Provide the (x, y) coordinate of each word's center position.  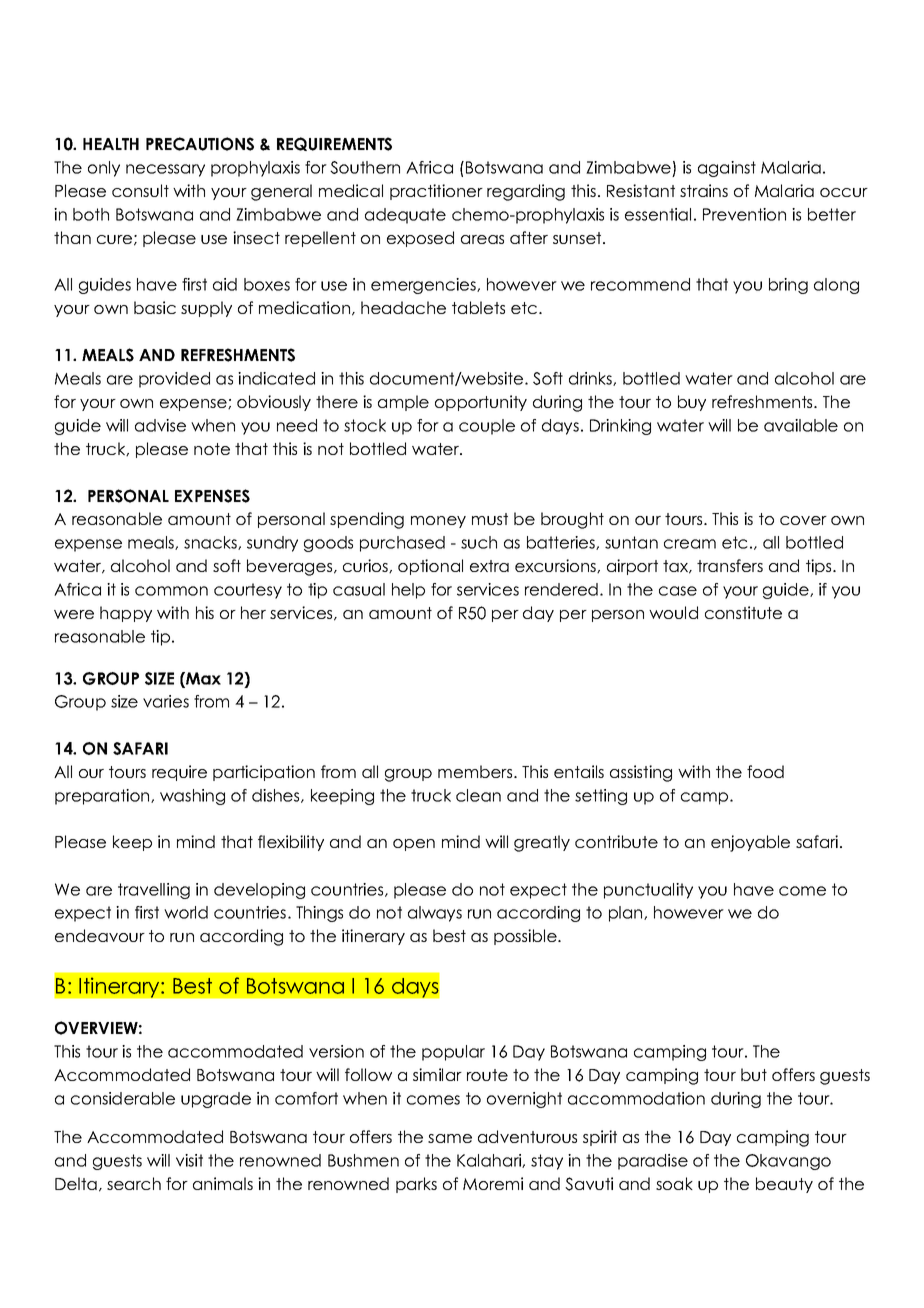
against (727, 169)
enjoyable (750, 843)
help (408, 591)
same (450, 1138)
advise (160, 425)
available (801, 425)
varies (166, 701)
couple (487, 427)
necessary (165, 170)
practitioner (436, 192)
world (186, 912)
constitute (743, 612)
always (435, 914)
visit (189, 1160)
